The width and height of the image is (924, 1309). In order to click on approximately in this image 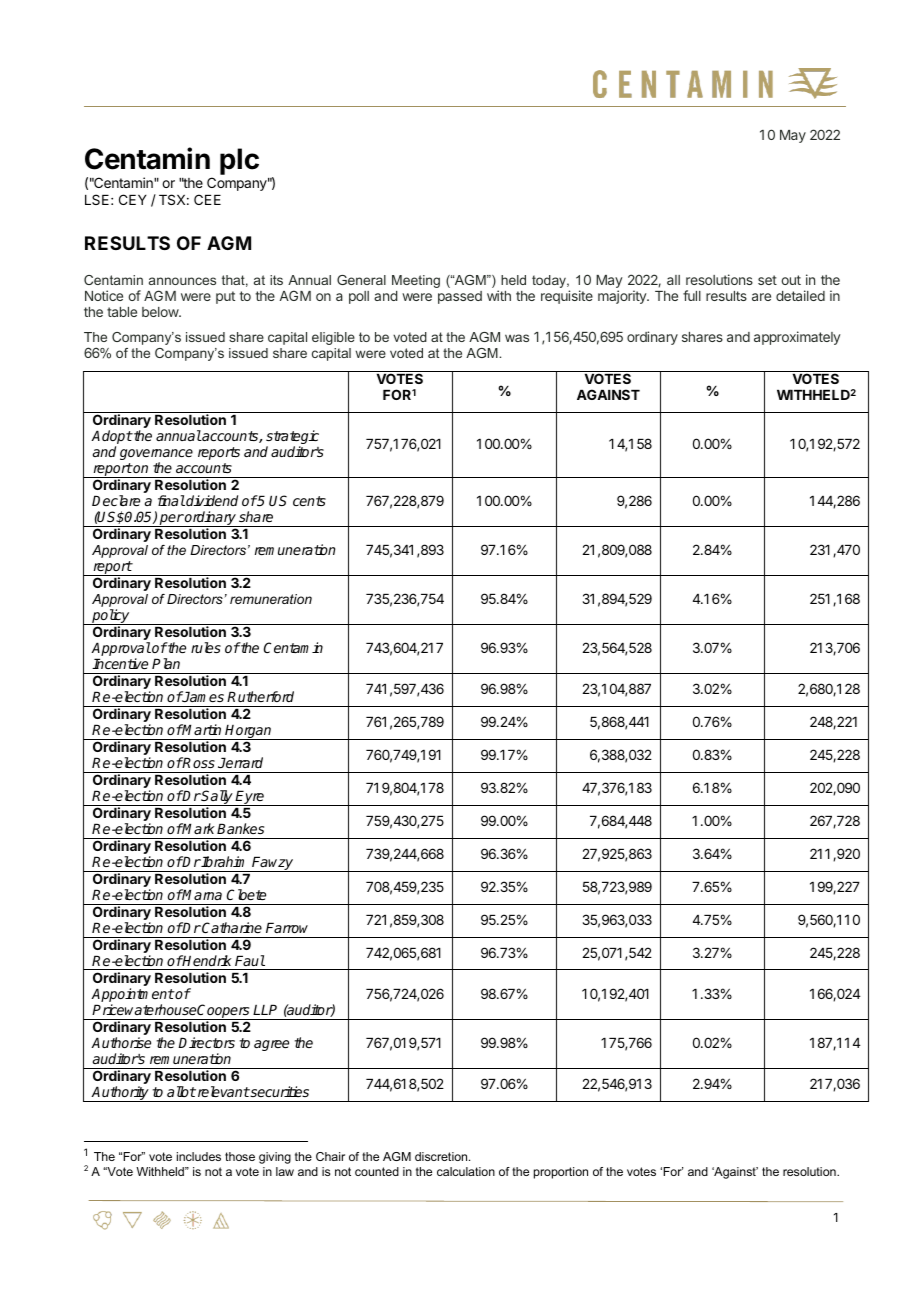, I will do `click(797, 338)`.
